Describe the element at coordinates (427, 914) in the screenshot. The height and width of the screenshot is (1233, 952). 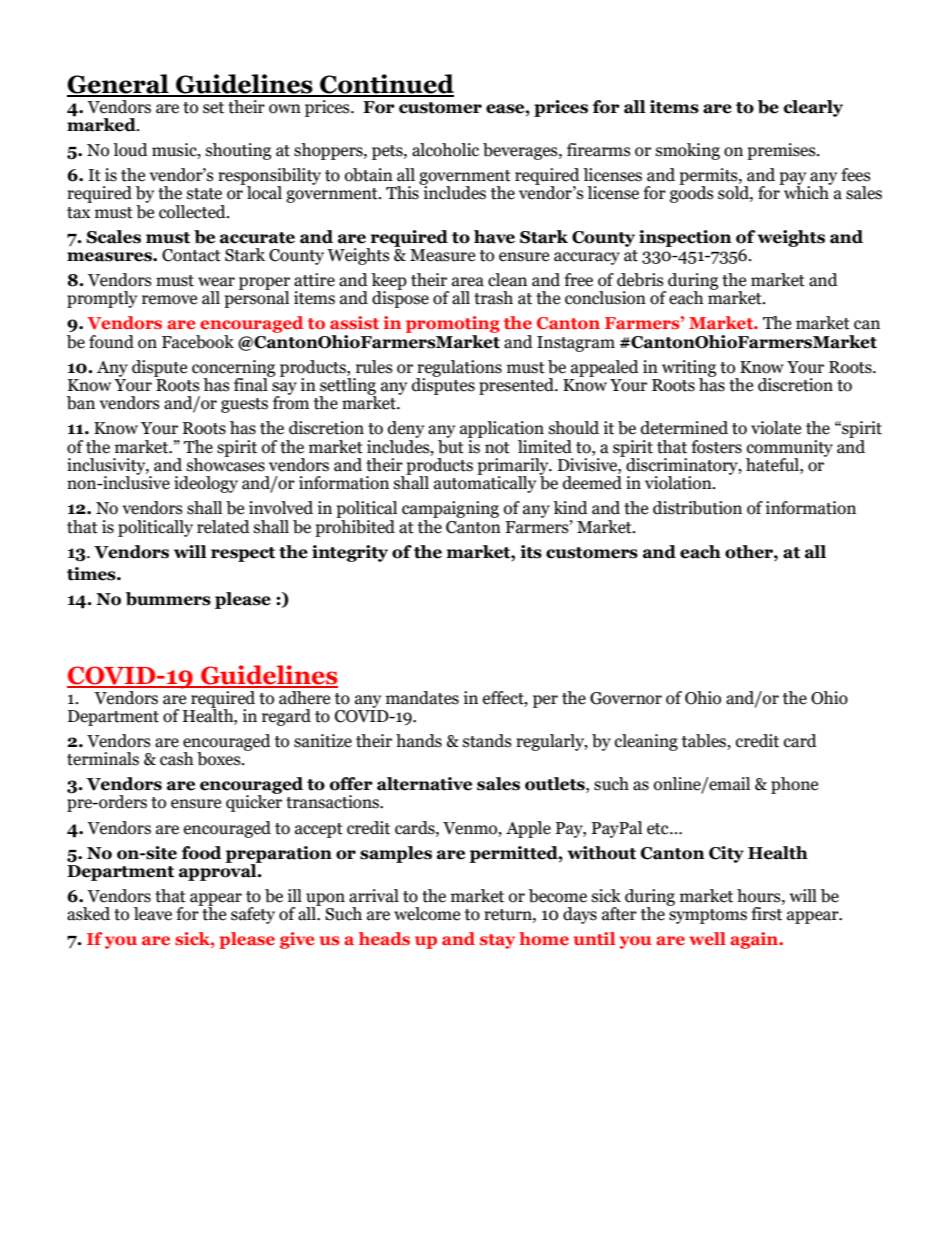
I see `welcome` at that location.
